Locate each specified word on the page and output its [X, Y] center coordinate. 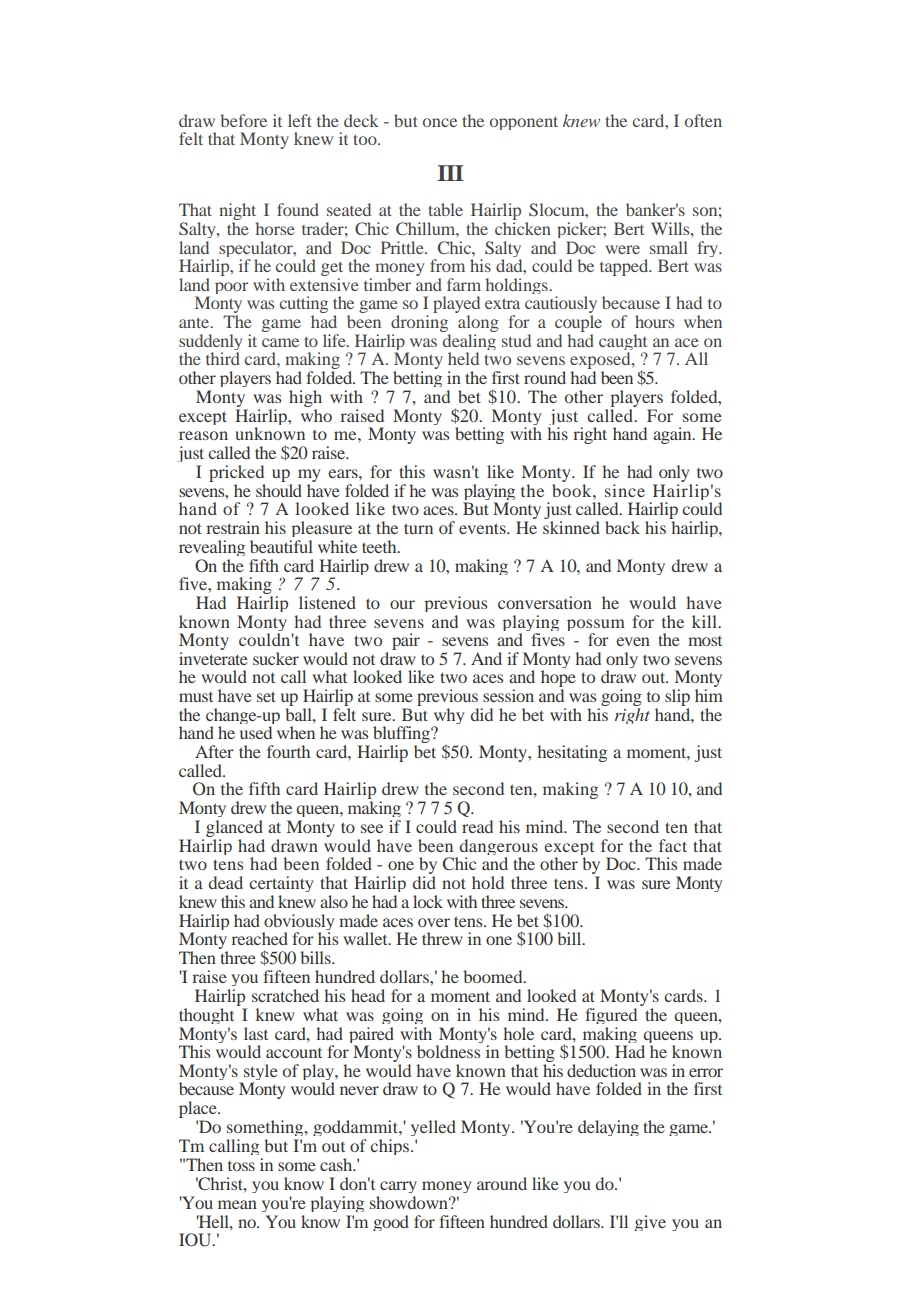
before [243, 120]
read [477, 826]
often [703, 120]
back [622, 527]
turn [418, 528]
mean [237, 1204]
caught [623, 343]
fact [673, 845]
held [463, 358]
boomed [494, 976]
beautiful [281, 546]
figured [611, 1016]
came [280, 342]
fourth [288, 751]
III [451, 173]
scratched [285, 995]
